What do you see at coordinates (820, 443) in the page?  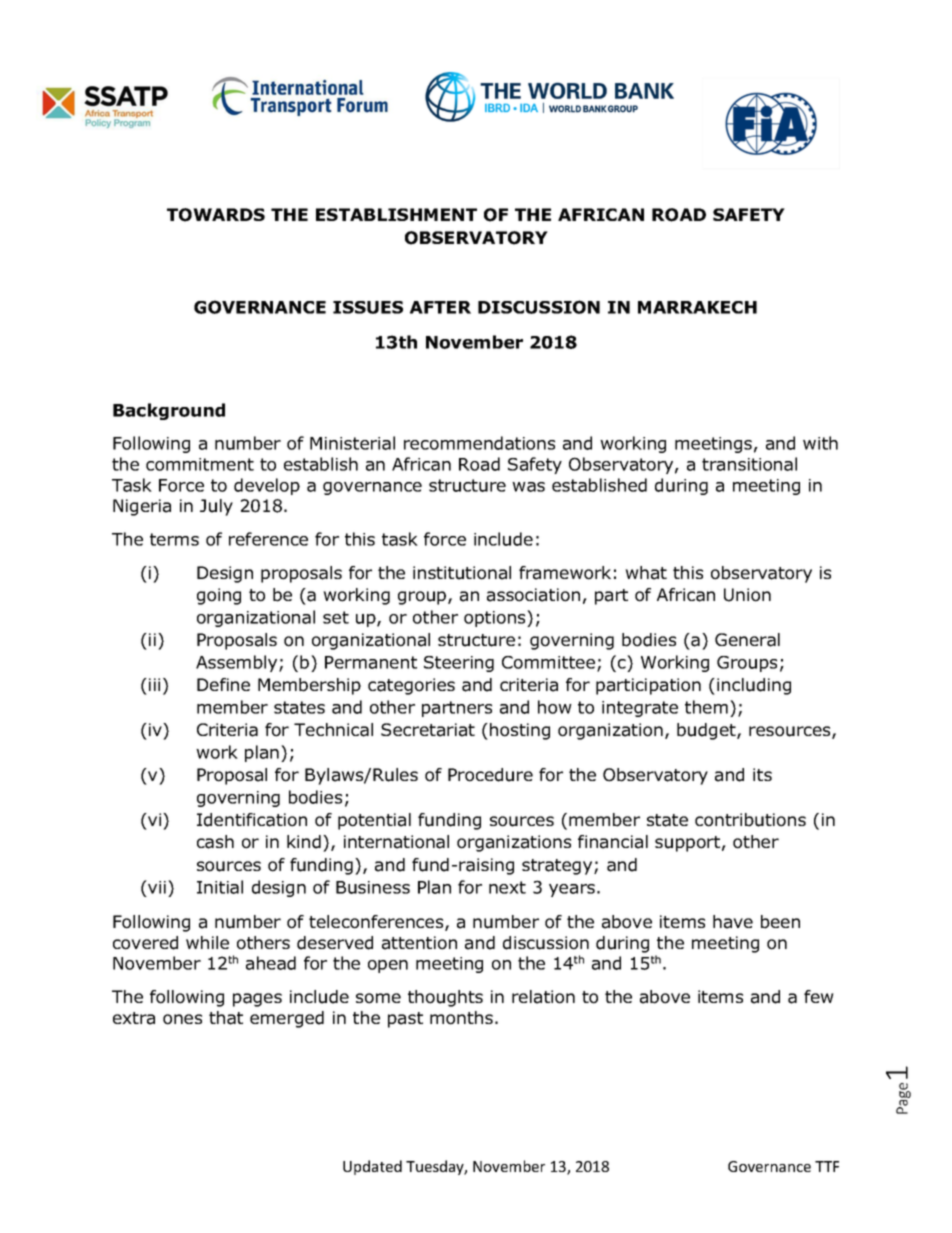 I see `with` at bounding box center [820, 443].
